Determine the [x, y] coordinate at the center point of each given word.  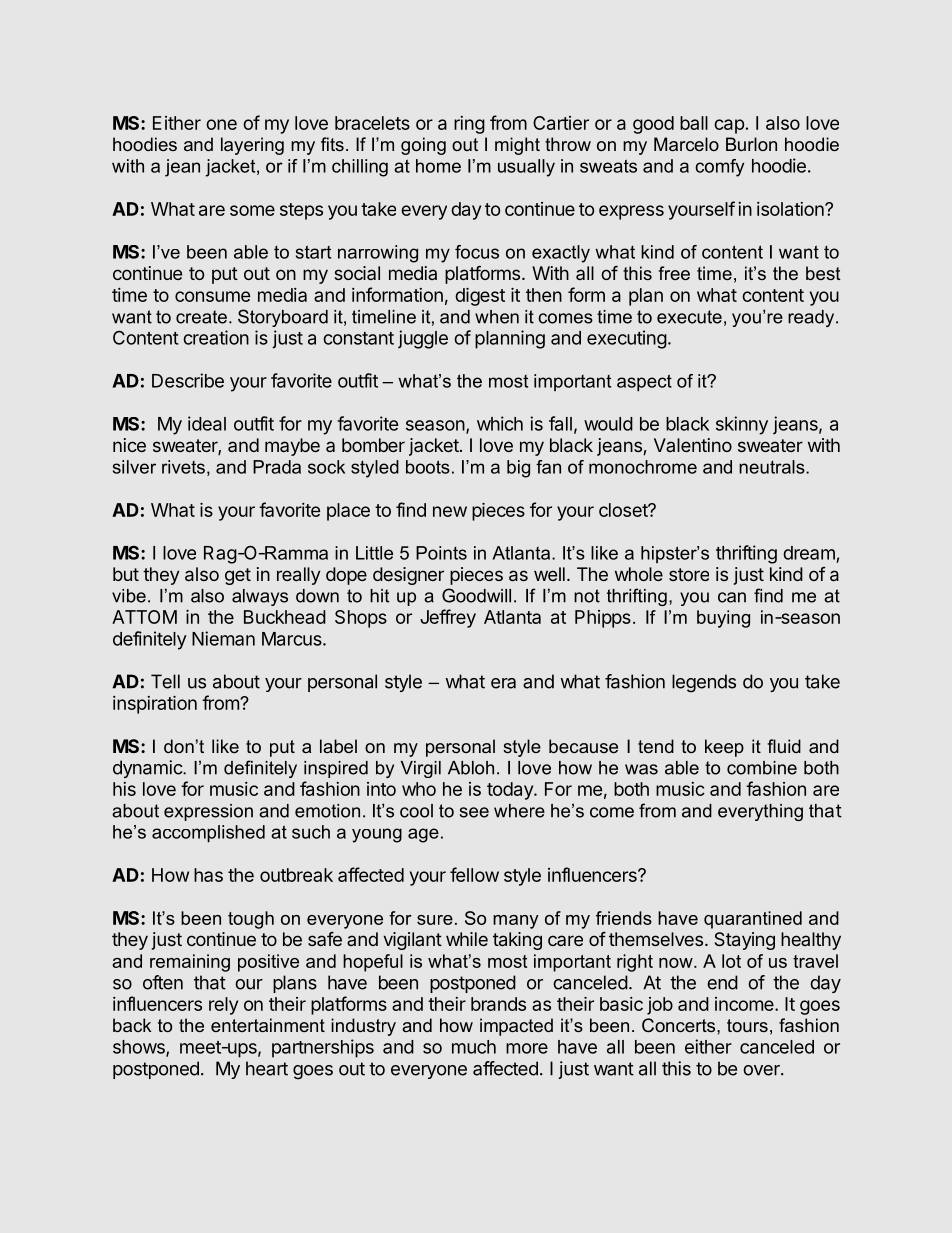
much [474, 1047]
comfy [719, 168]
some [252, 210]
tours [747, 1025]
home [438, 166]
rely [223, 1006]
